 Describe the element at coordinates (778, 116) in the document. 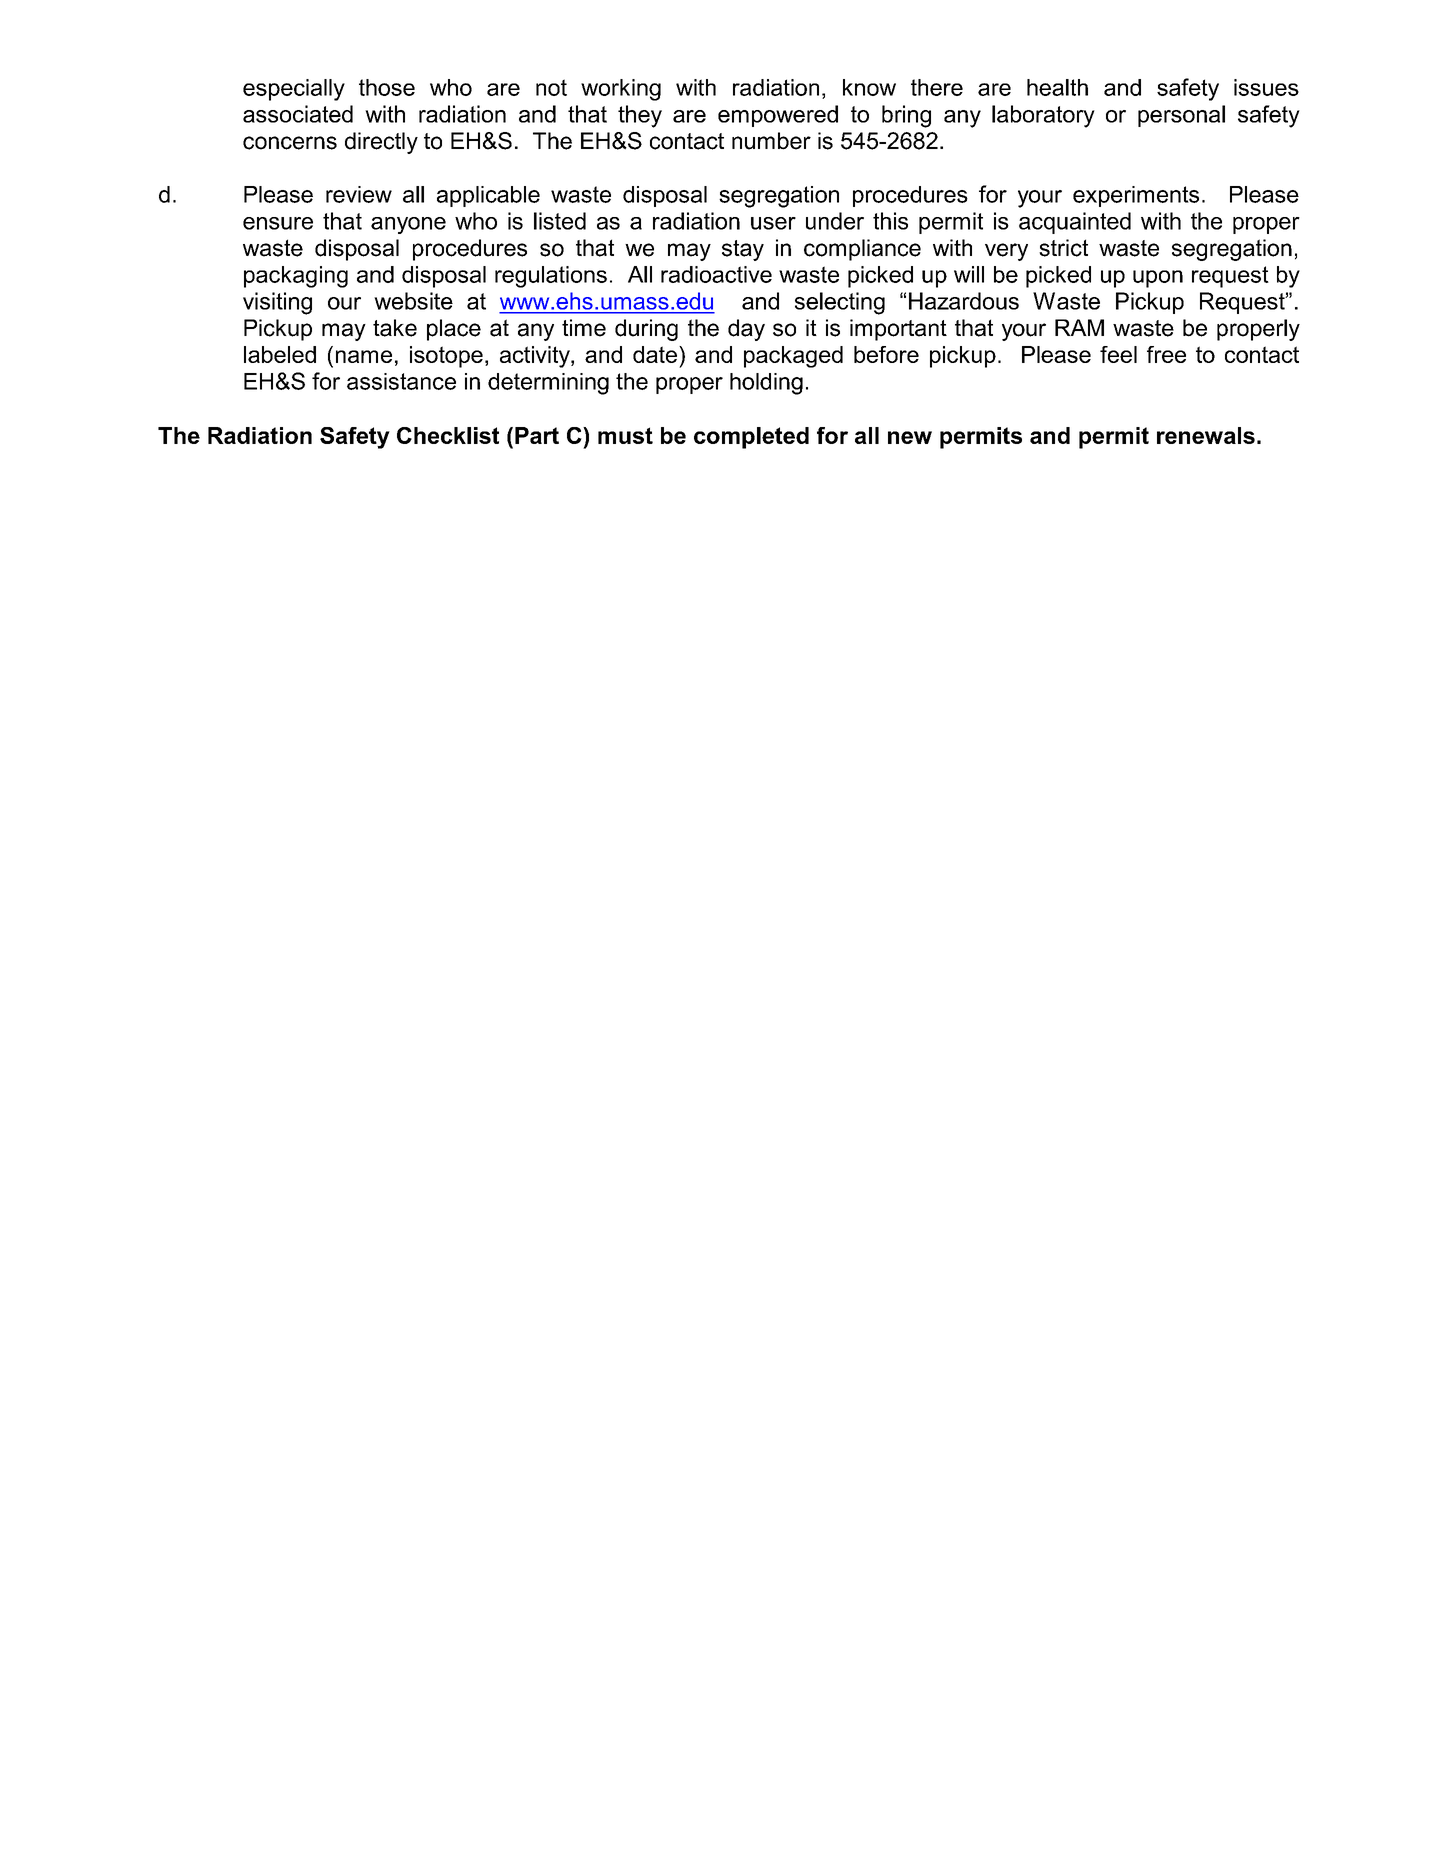

I see `empowered` at that location.
